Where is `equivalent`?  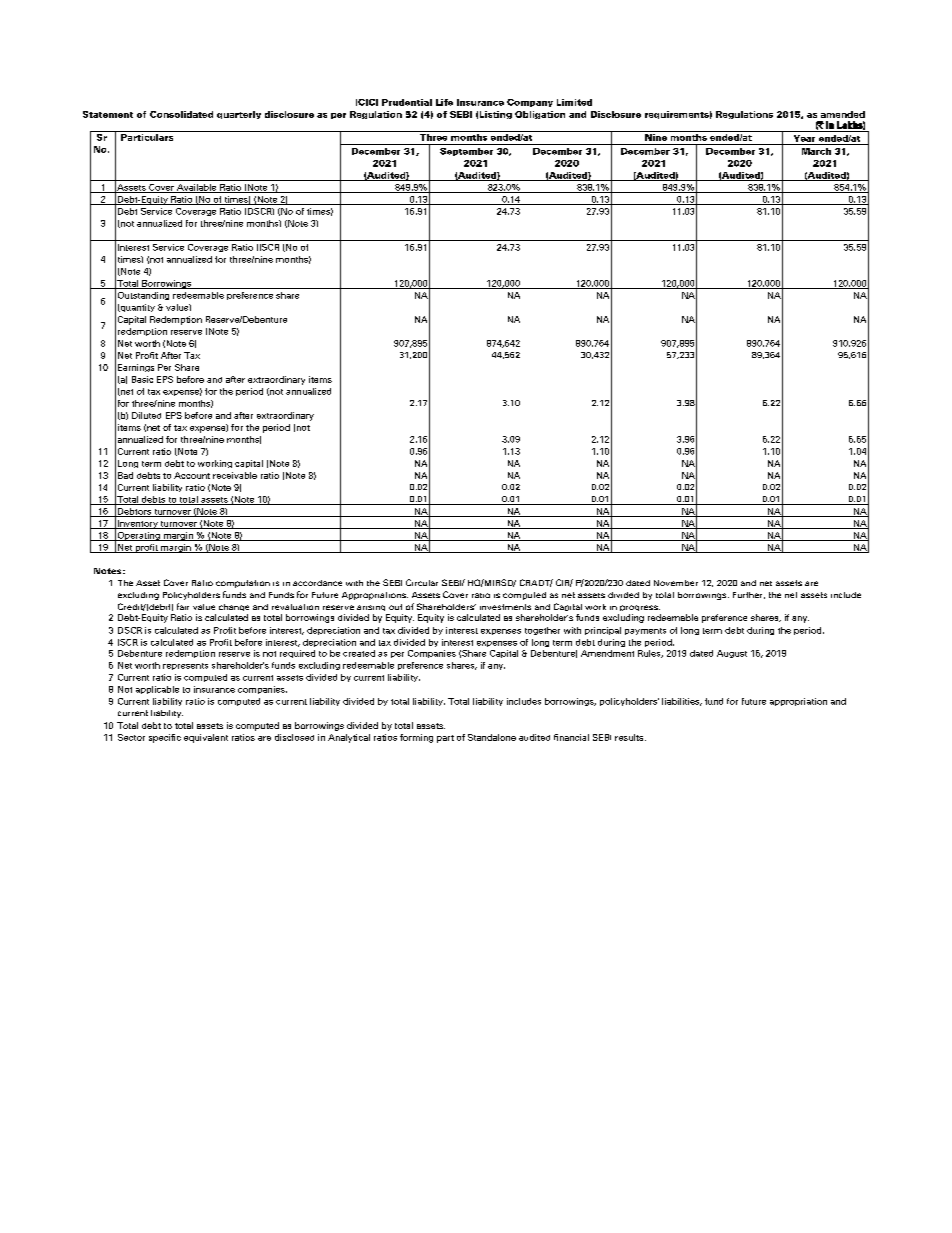
equivalent is located at coordinates (206, 738).
